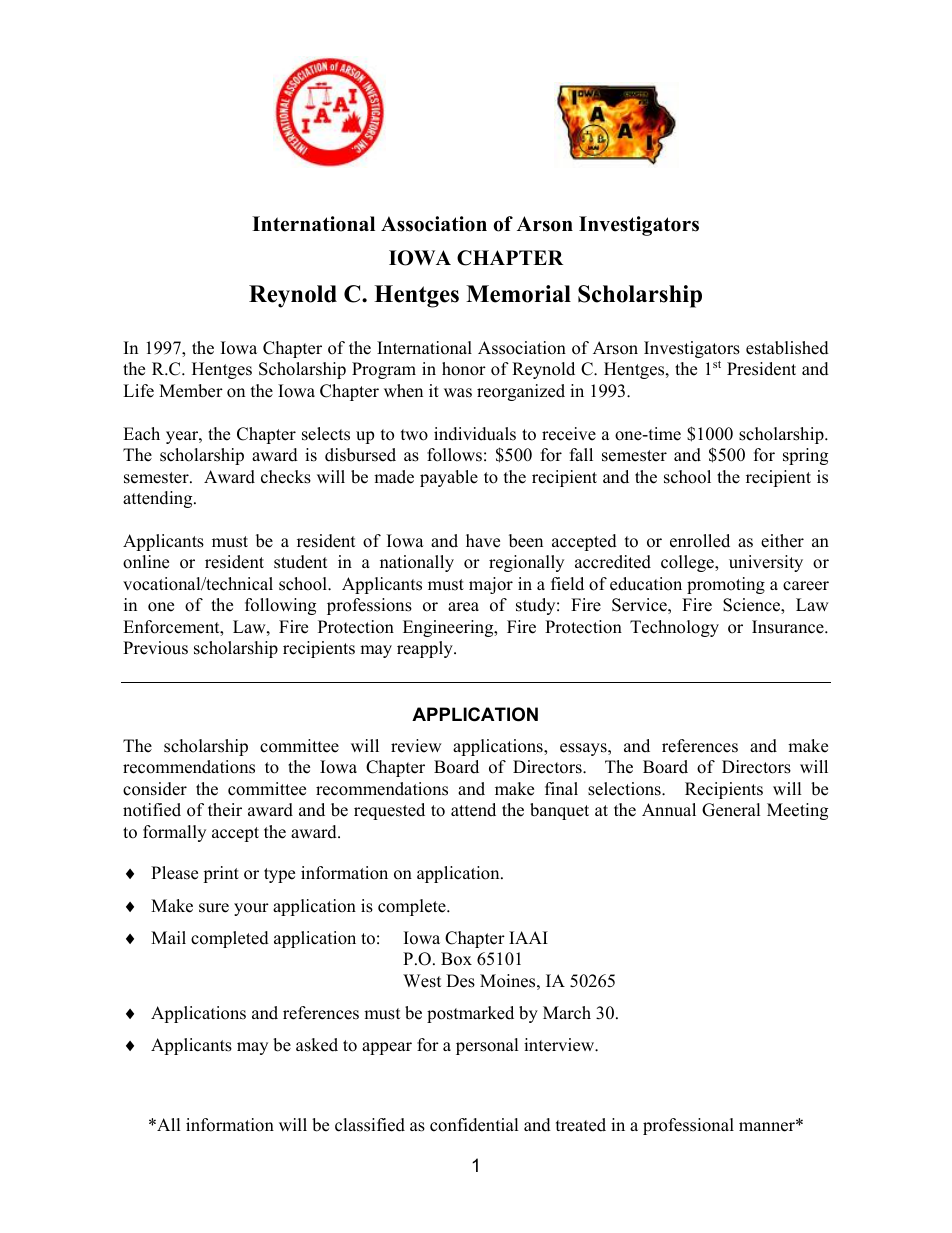 Image resolution: width=952 pixels, height=1233 pixels. What do you see at coordinates (155, 648) in the page?
I see `Previous` at bounding box center [155, 648].
